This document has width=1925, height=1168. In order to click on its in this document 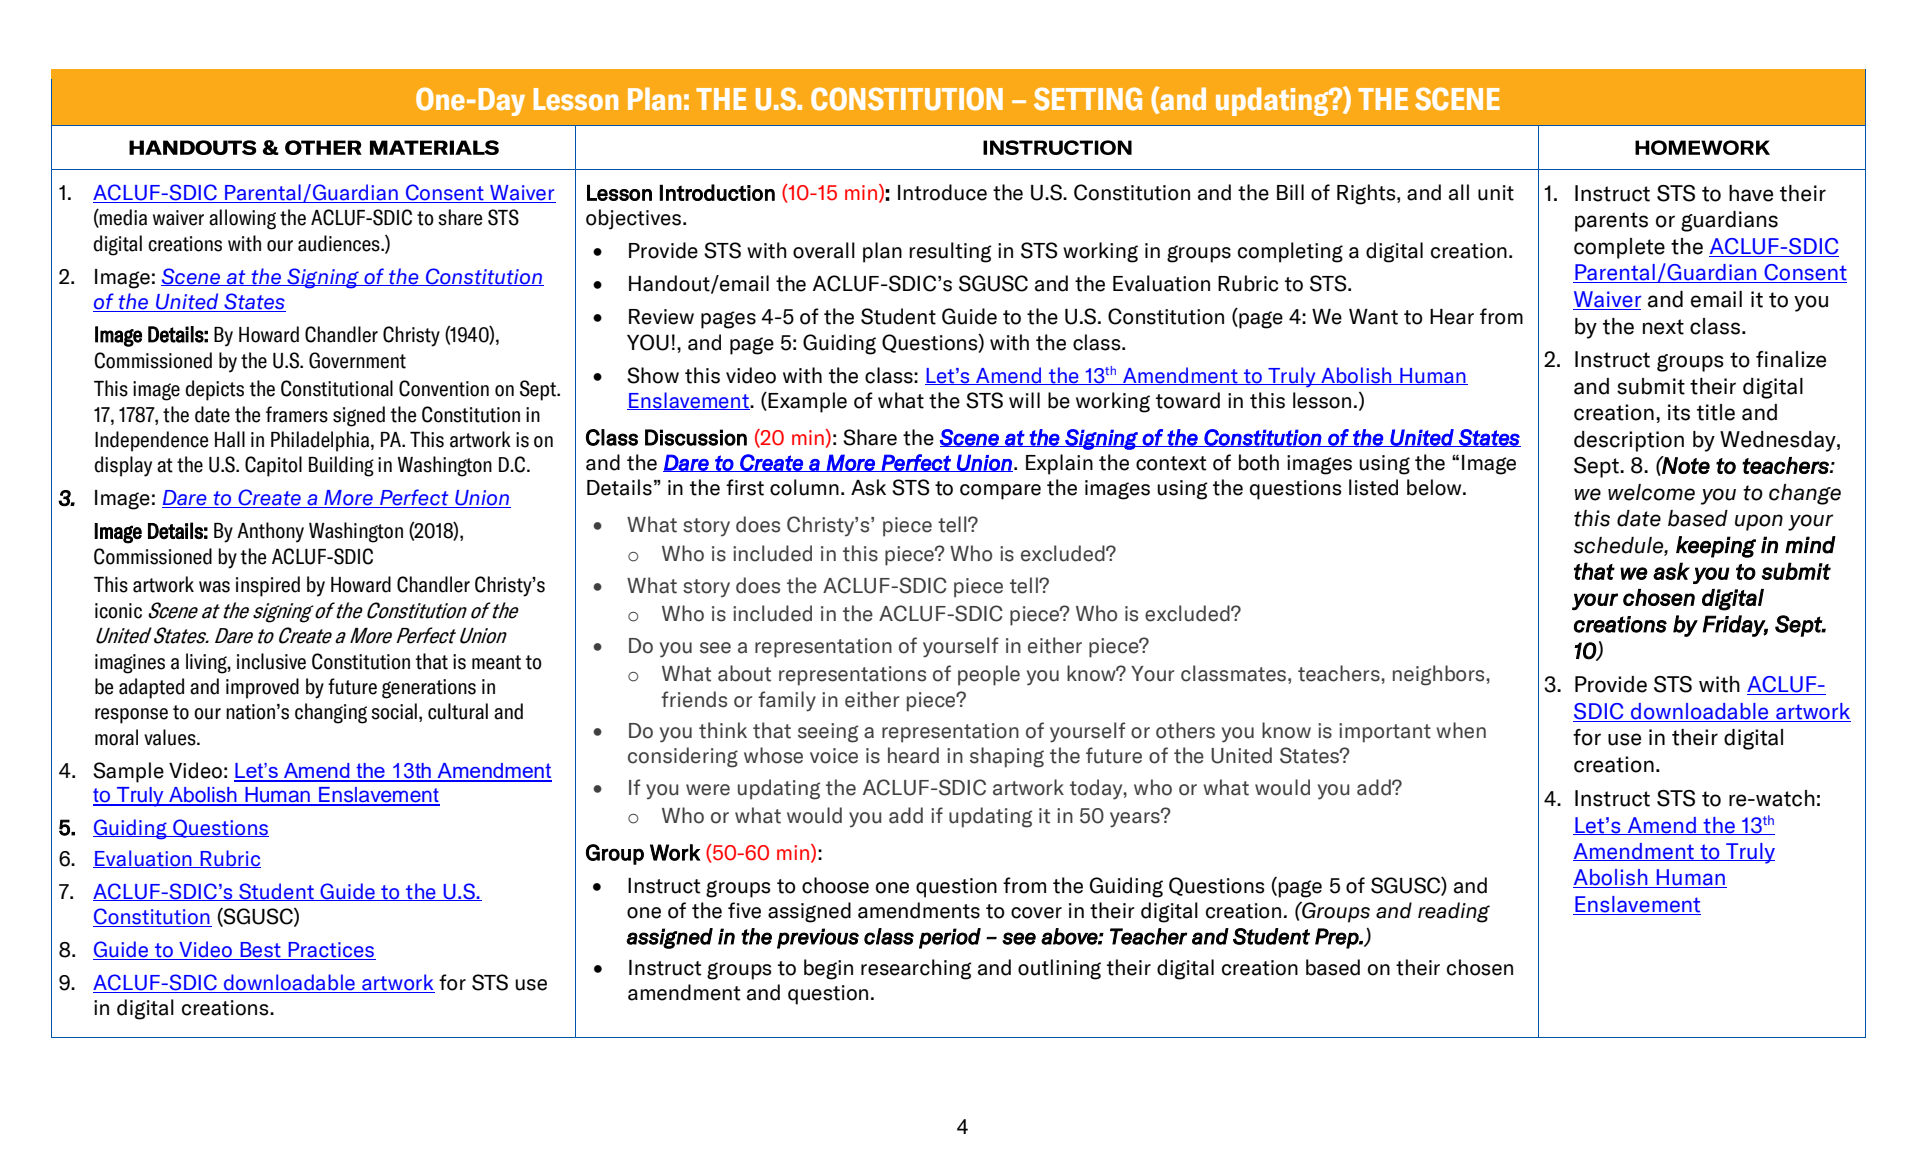, I will do `click(1679, 412)`.
